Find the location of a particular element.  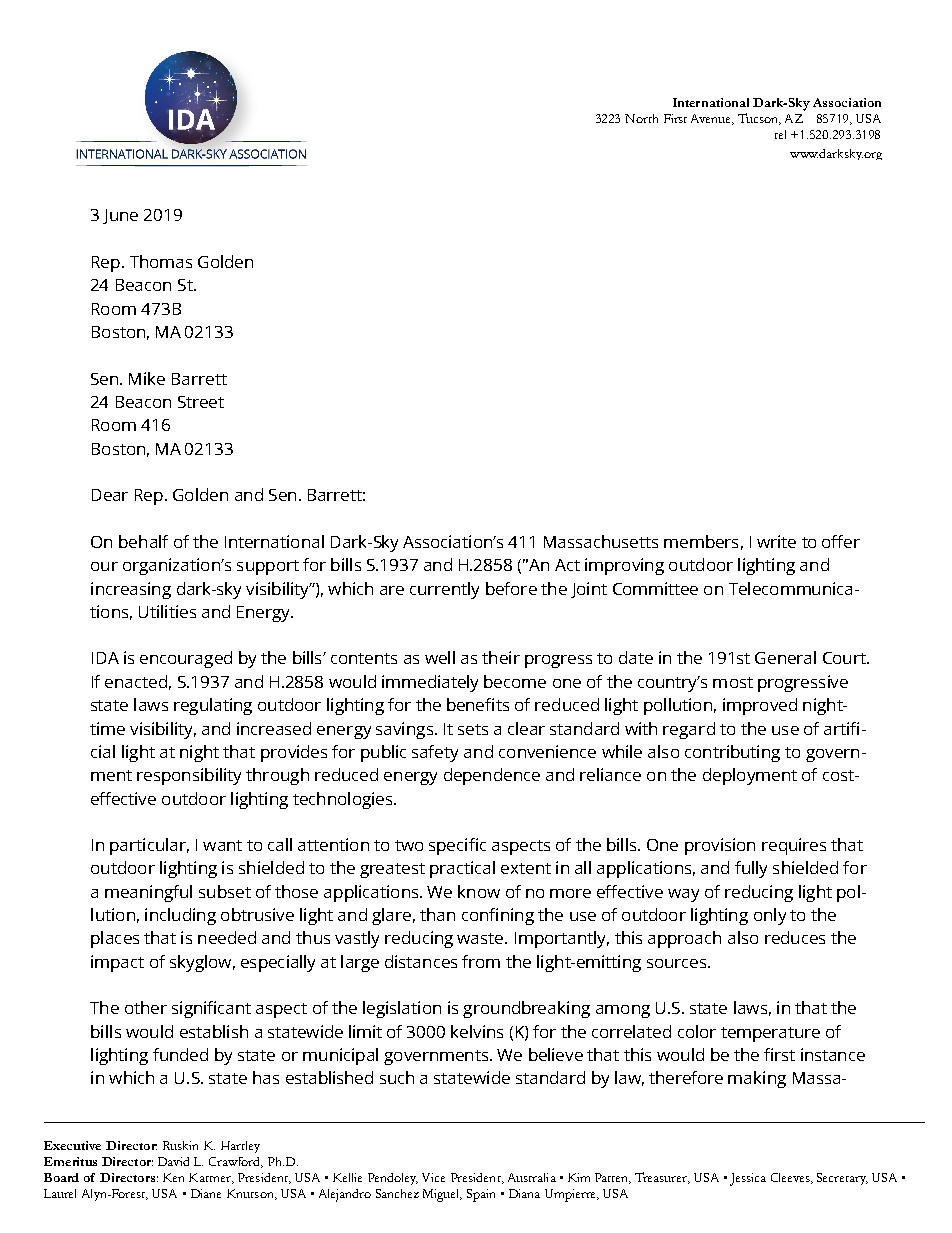

specific is located at coordinates (457, 846).
